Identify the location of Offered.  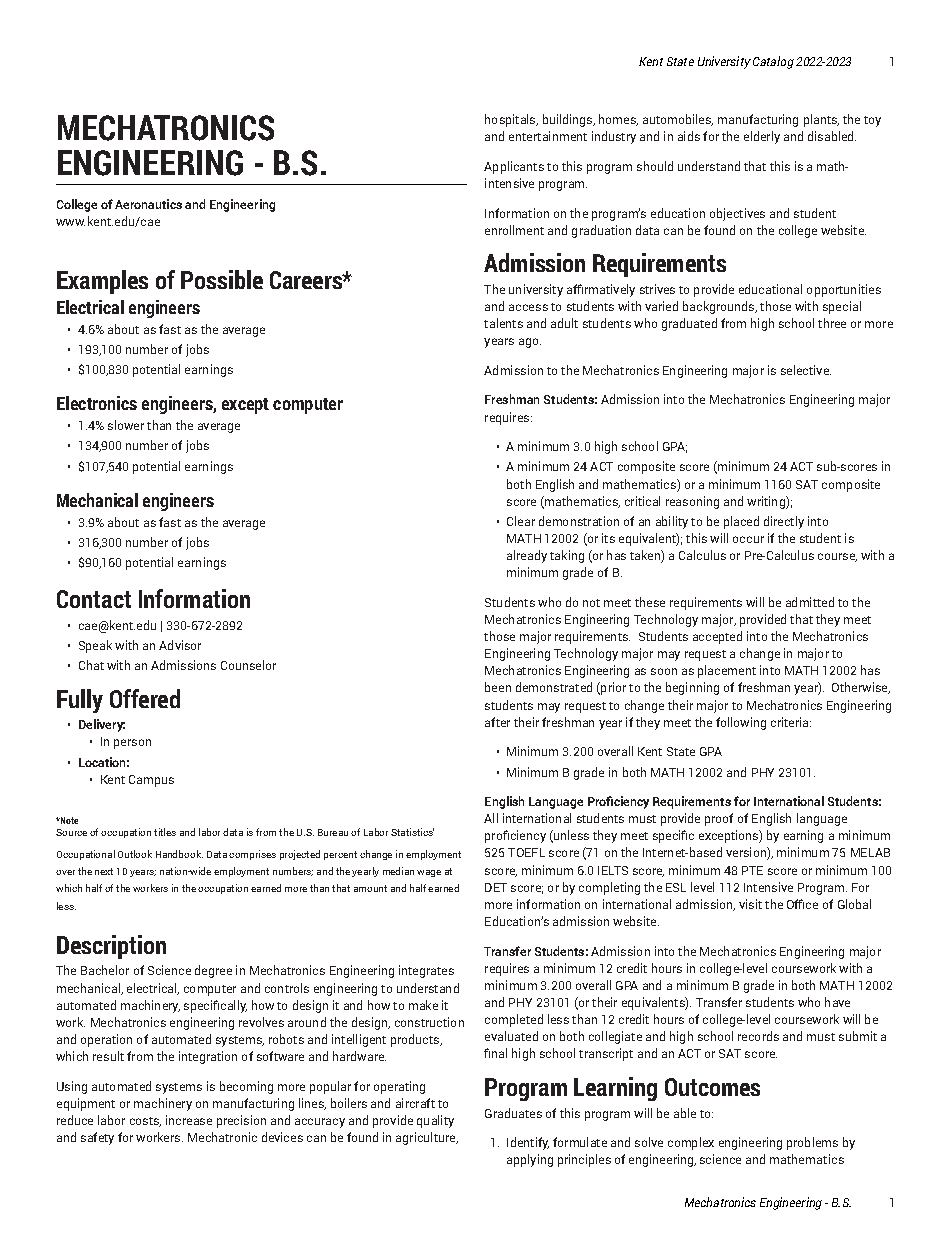
(145, 698).
